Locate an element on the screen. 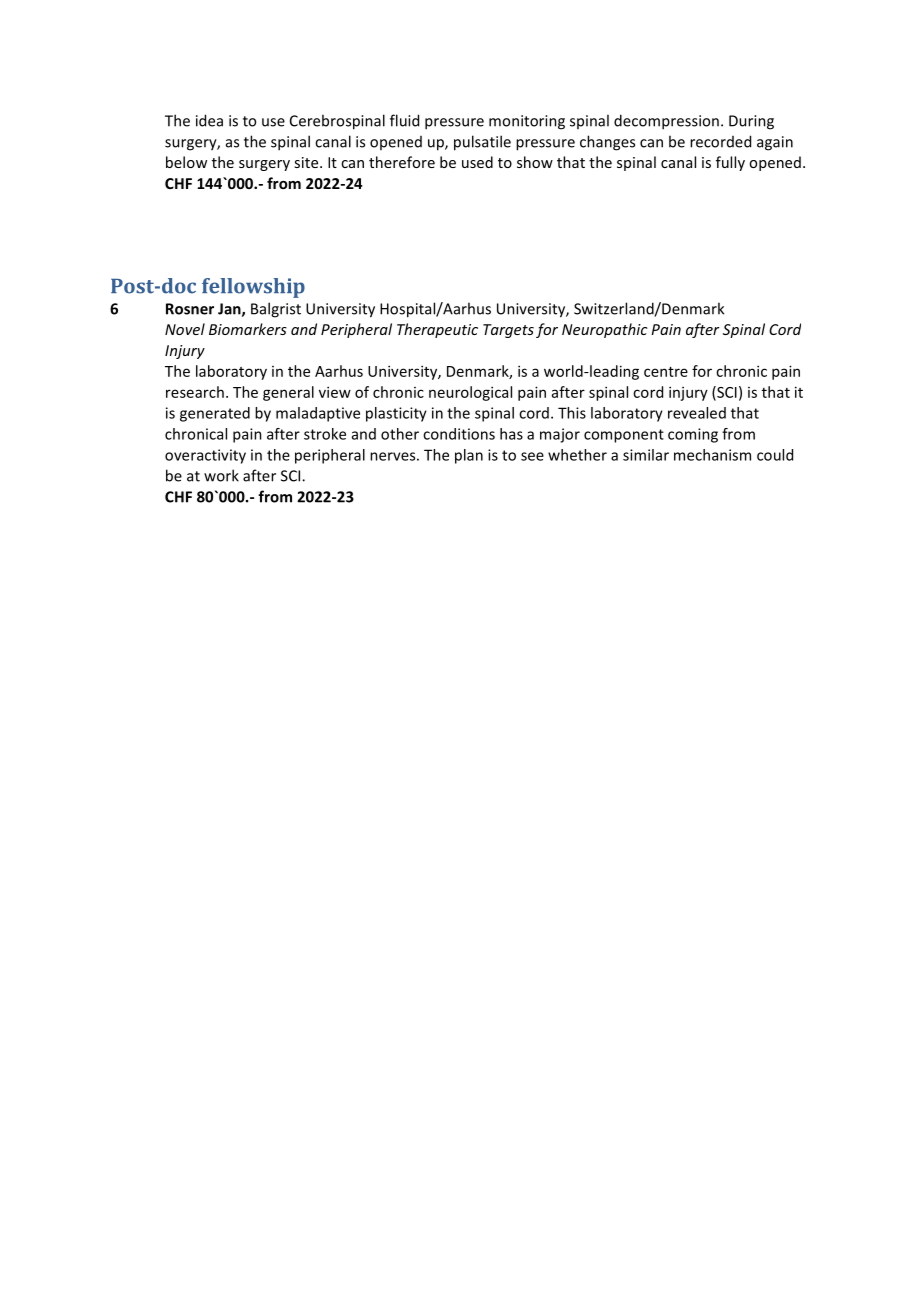 This screenshot has height=1308, width=924. Targets is located at coordinates (508, 331).
